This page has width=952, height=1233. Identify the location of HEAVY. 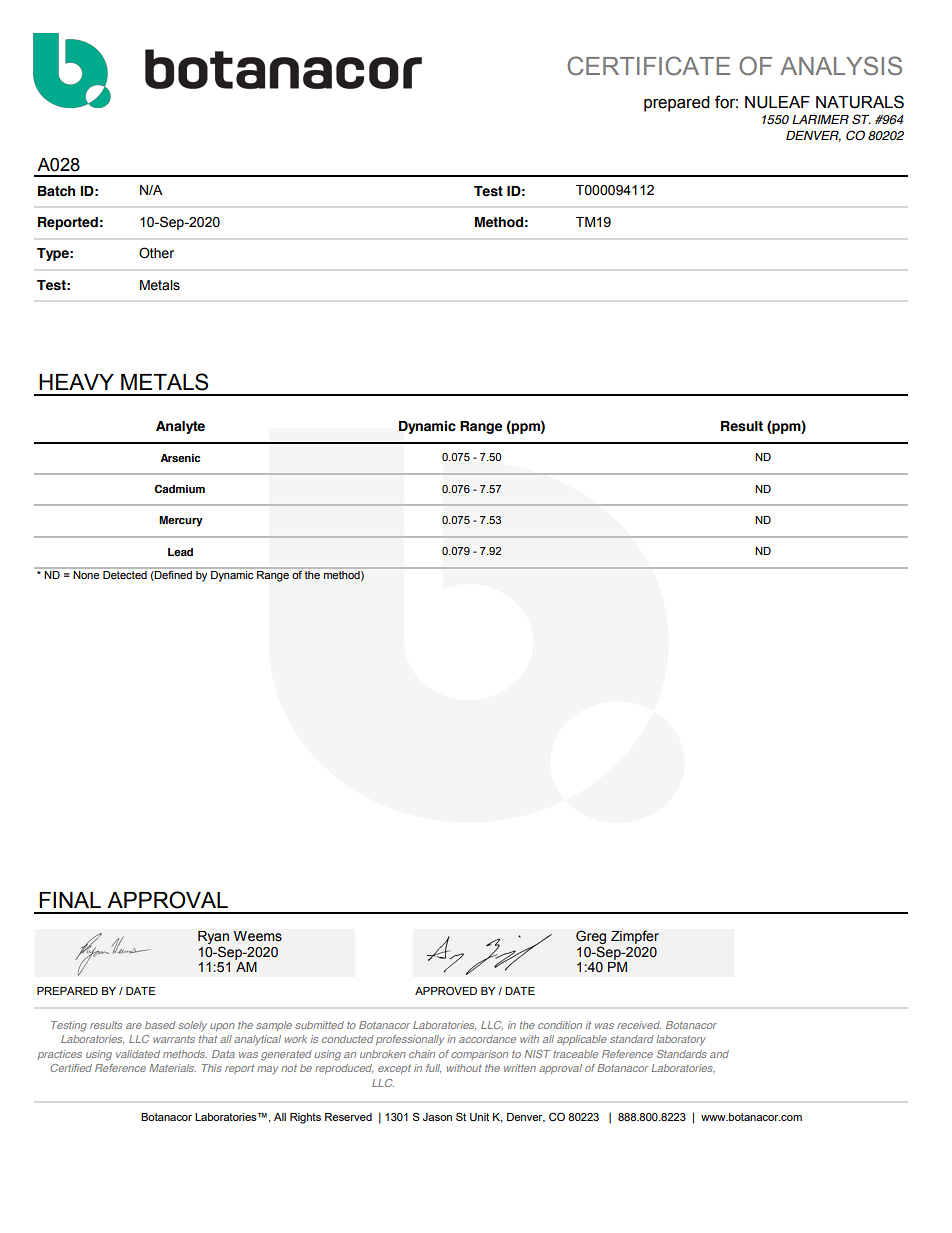
(76, 382).
